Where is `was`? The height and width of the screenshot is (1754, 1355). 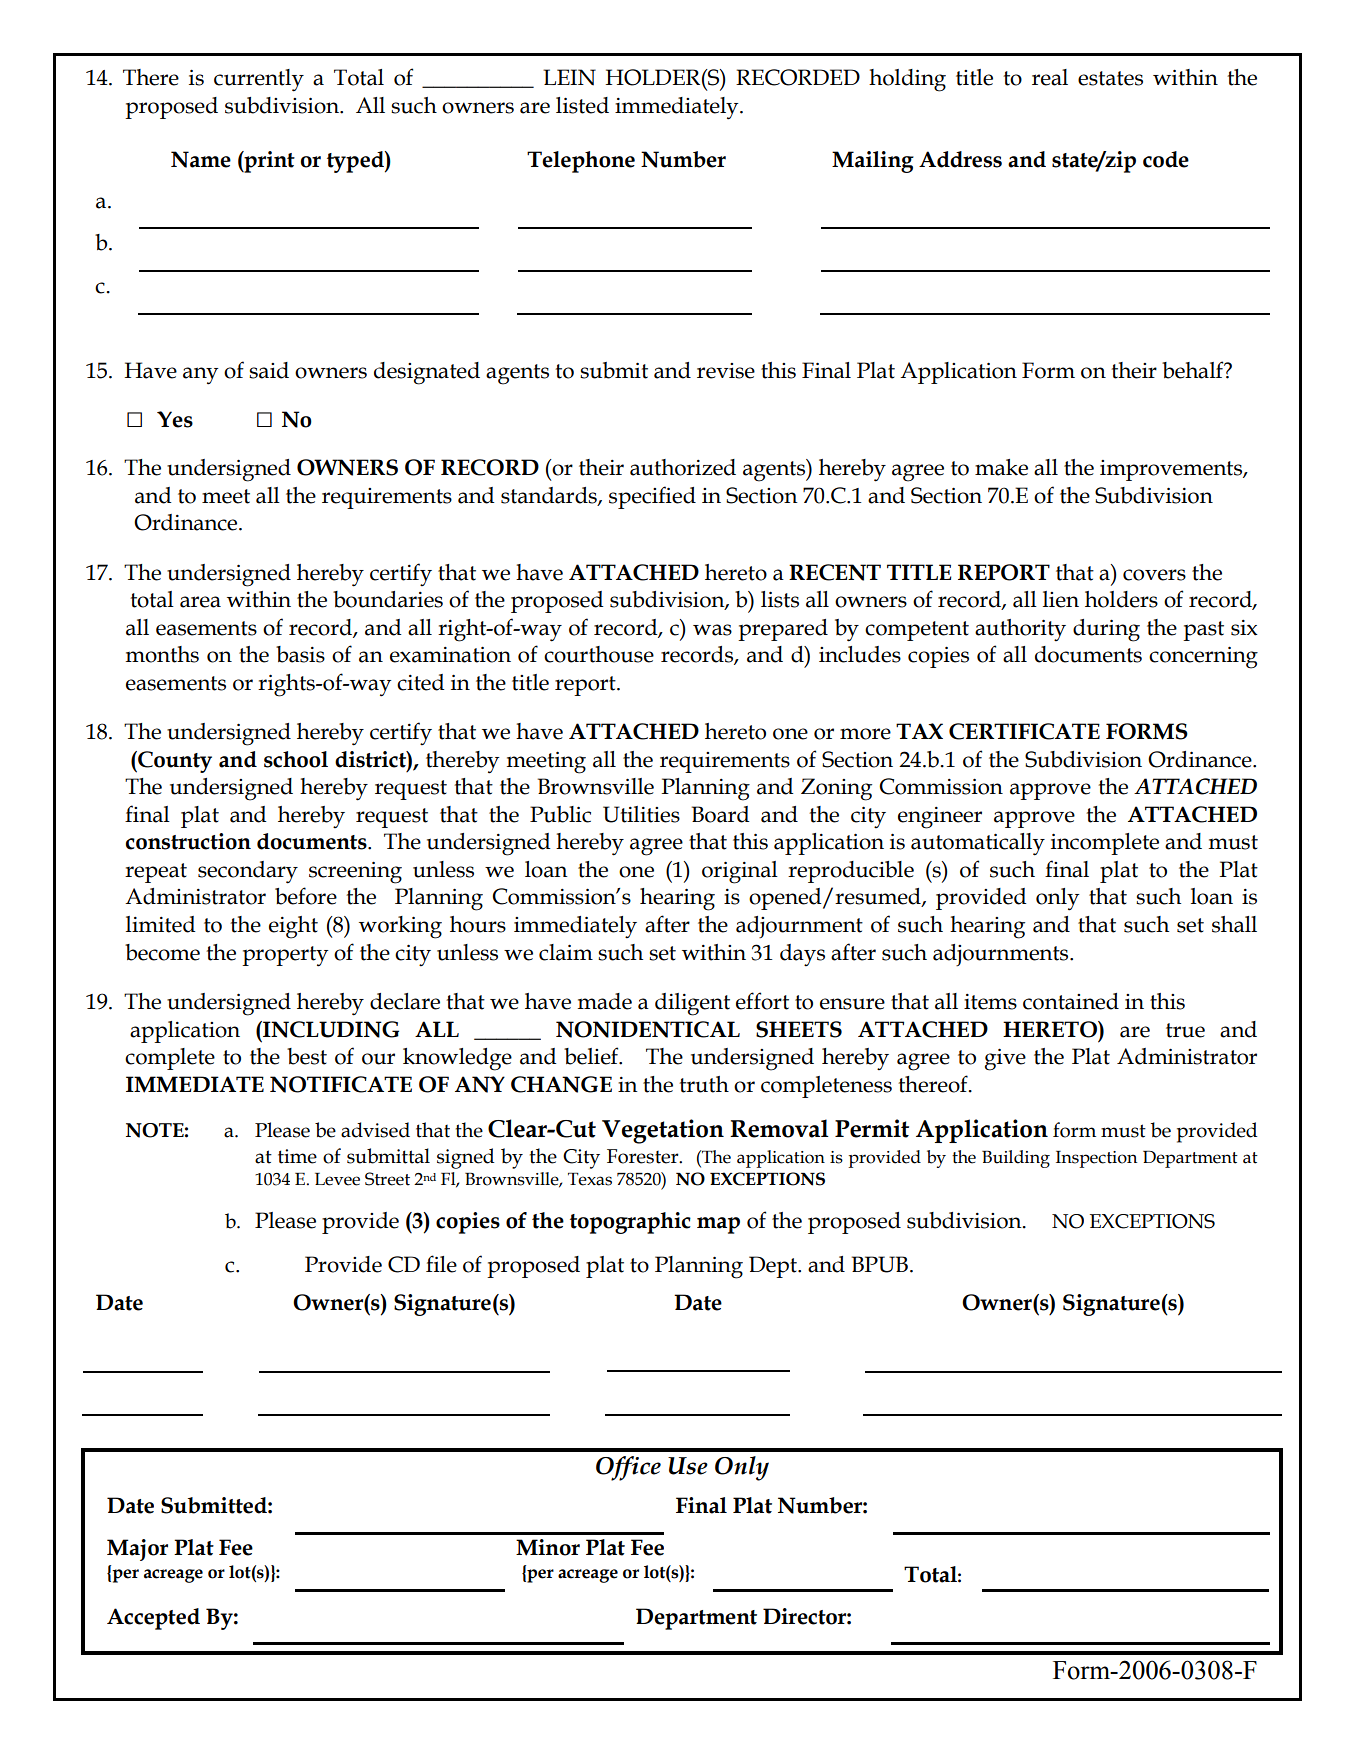
was is located at coordinates (712, 630).
